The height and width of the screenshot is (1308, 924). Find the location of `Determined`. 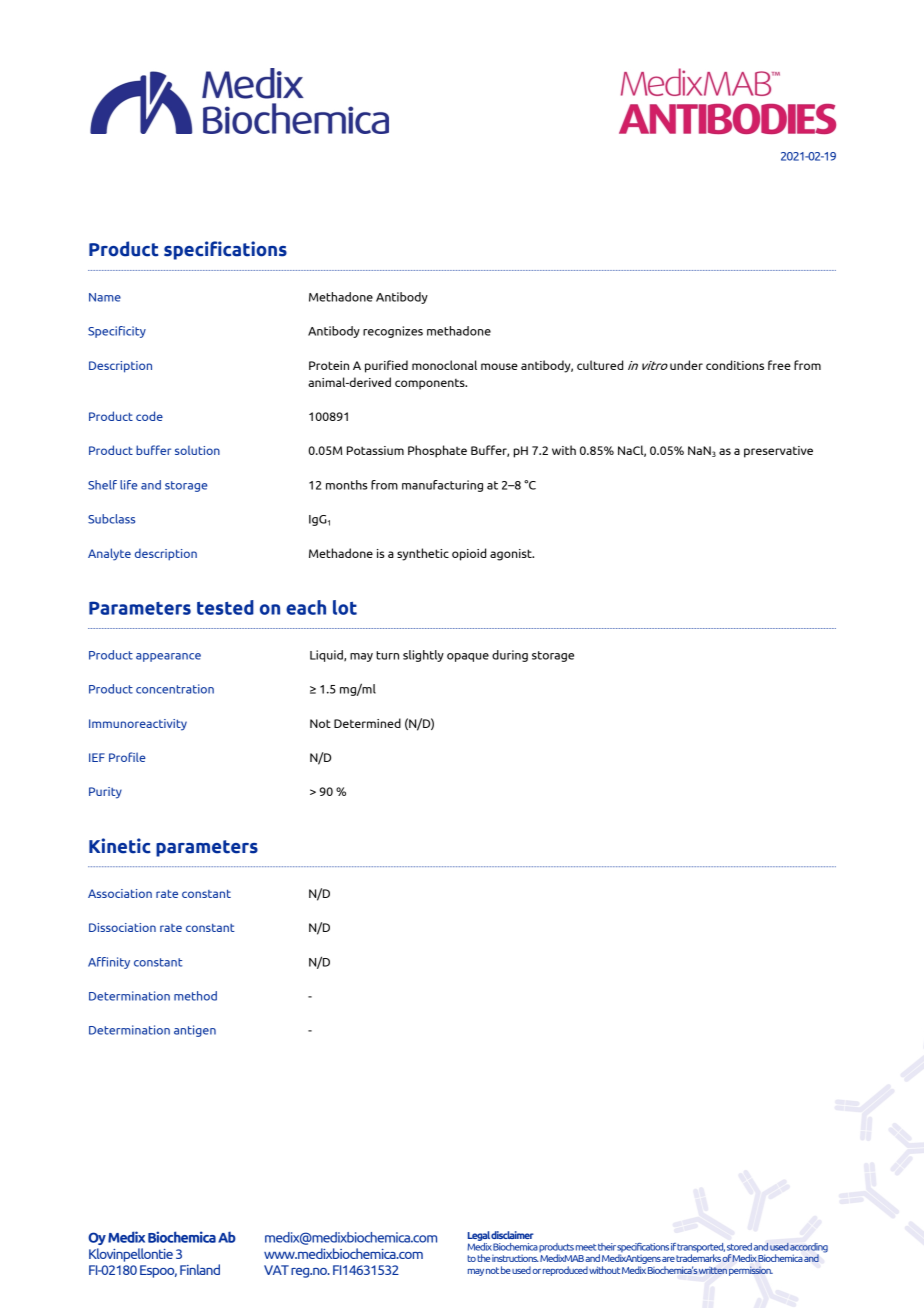

Determined is located at coordinates (367, 723).
